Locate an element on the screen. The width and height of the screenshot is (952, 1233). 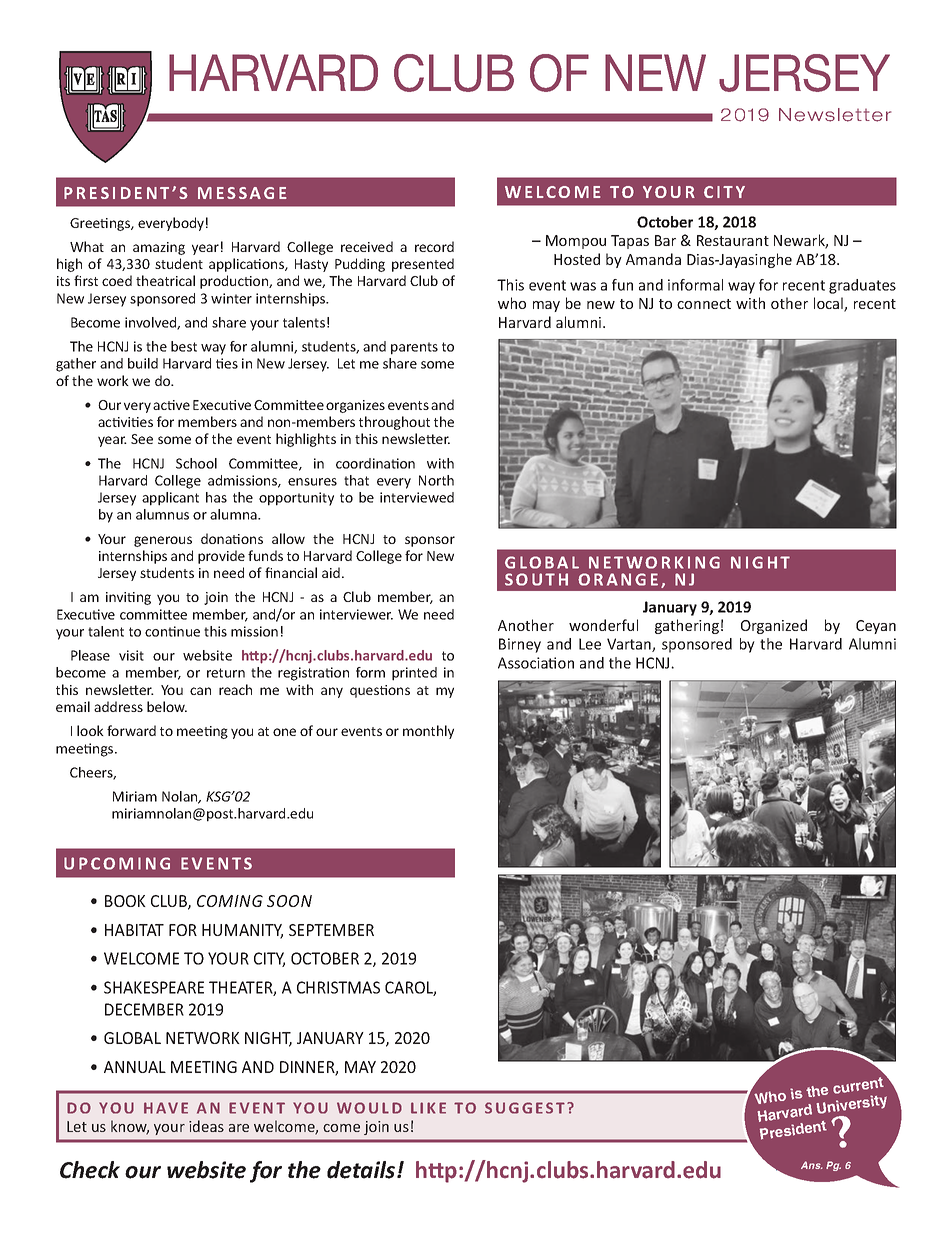
ideas is located at coordinates (206, 1126).
